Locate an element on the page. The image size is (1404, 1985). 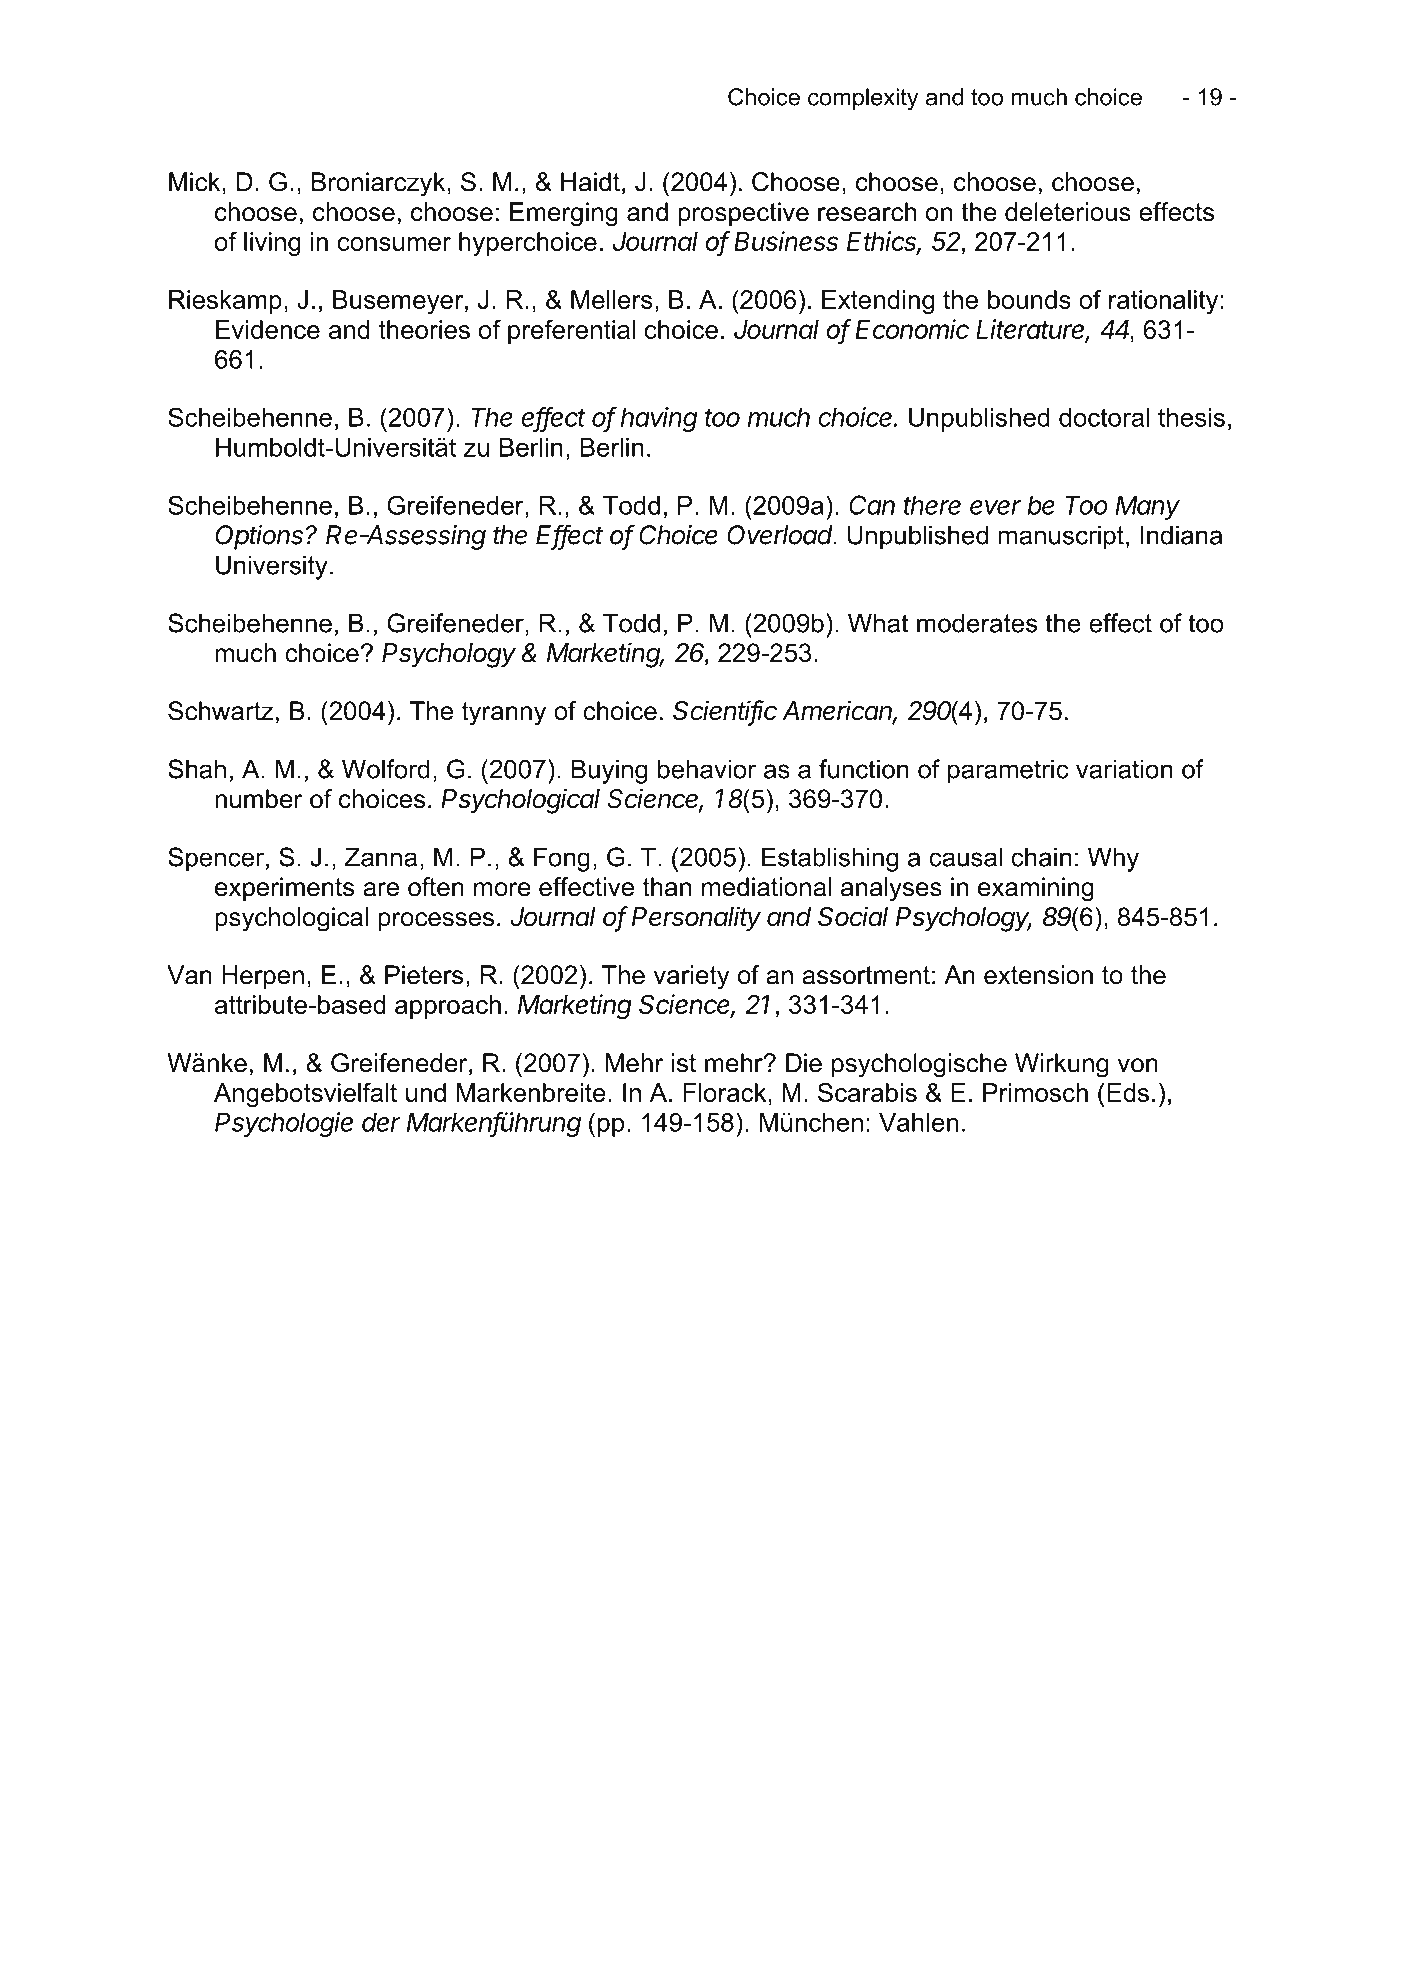
having is located at coordinates (659, 419).
